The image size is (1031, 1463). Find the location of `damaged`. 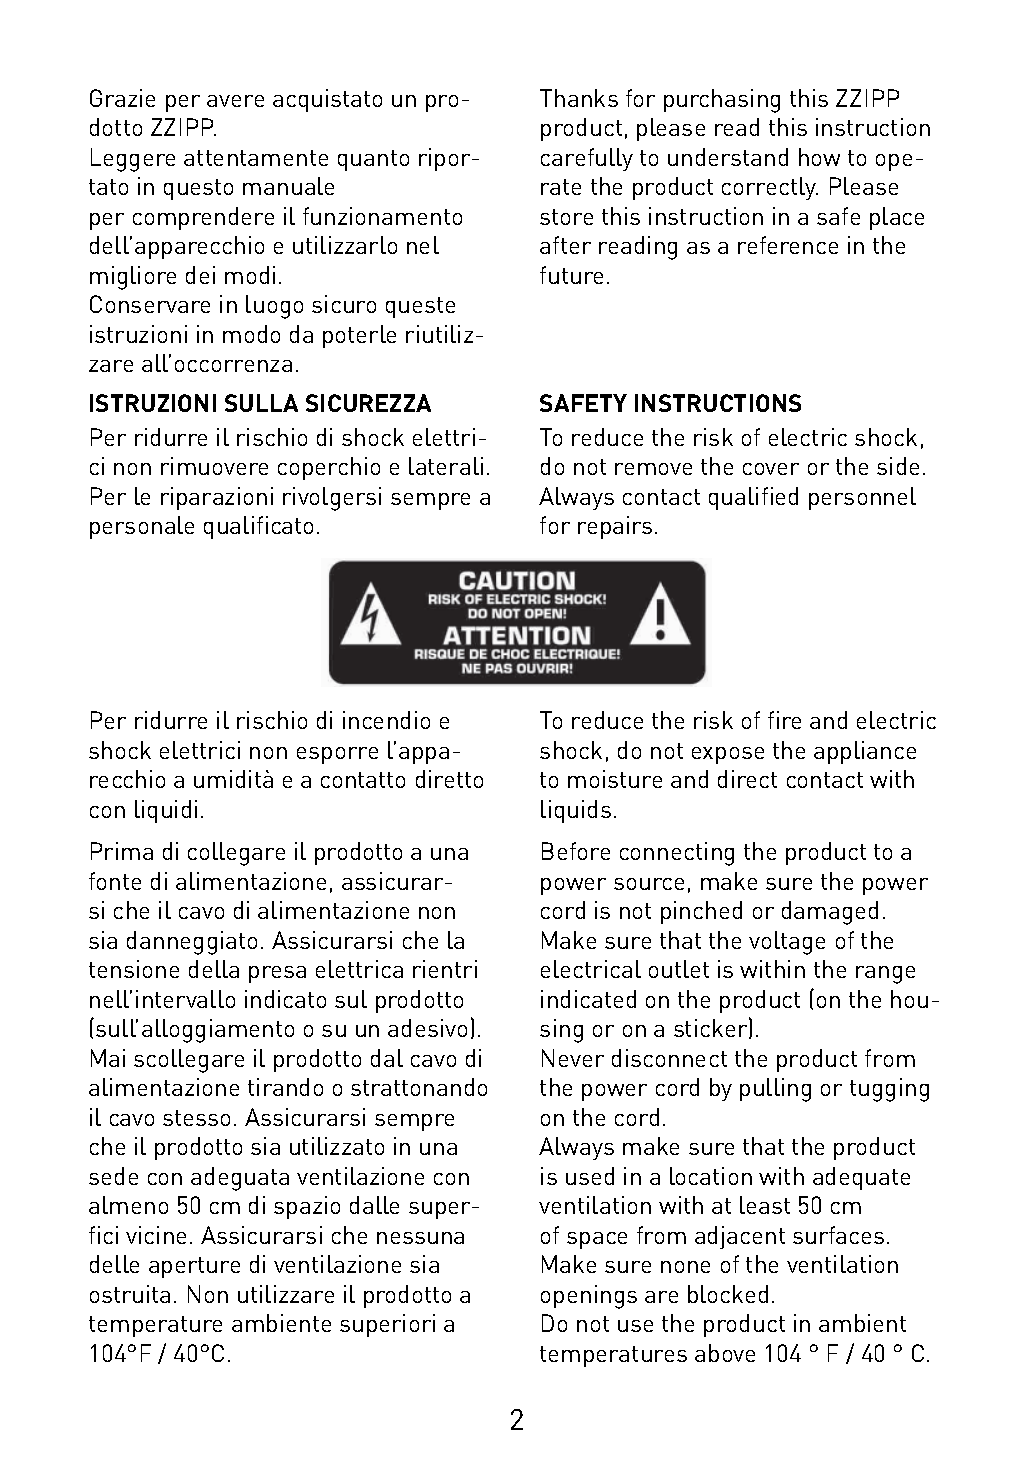

damaged is located at coordinates (830, 913).
